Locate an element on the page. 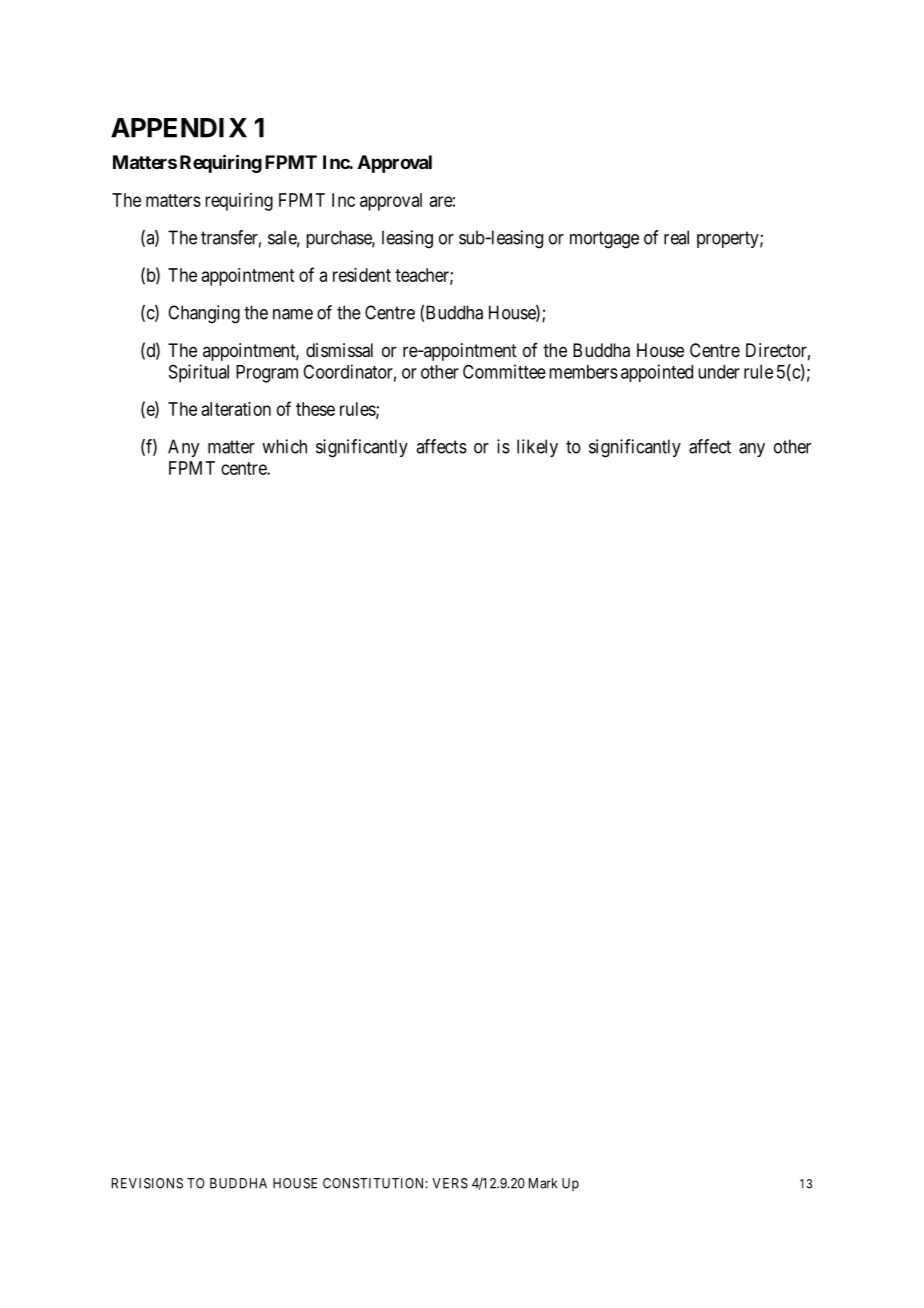 The image size is (924, 1308). real is located at coordinates (676, 237).
